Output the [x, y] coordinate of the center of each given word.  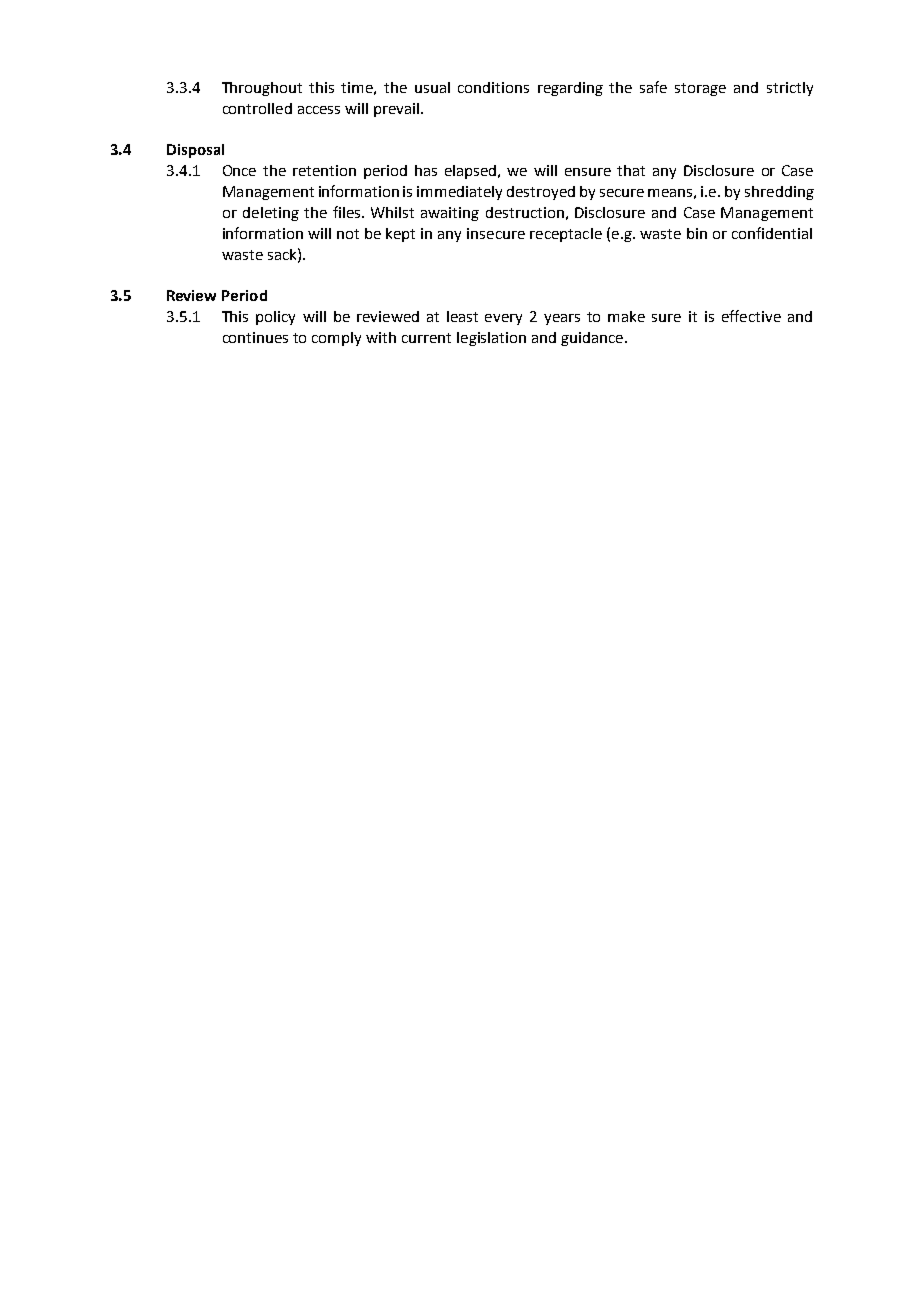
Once [239, 170]
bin [697, 233]
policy [275, 318]
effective [751, 316]
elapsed [472, 172]
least [462, 316]
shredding [779, 193]
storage [700, 89]
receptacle [566, 235]
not [348, 234]
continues [255, 337]
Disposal [195, 151]
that [631, 170]
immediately [459, 193]
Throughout [262, 89]
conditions [493, 87]
